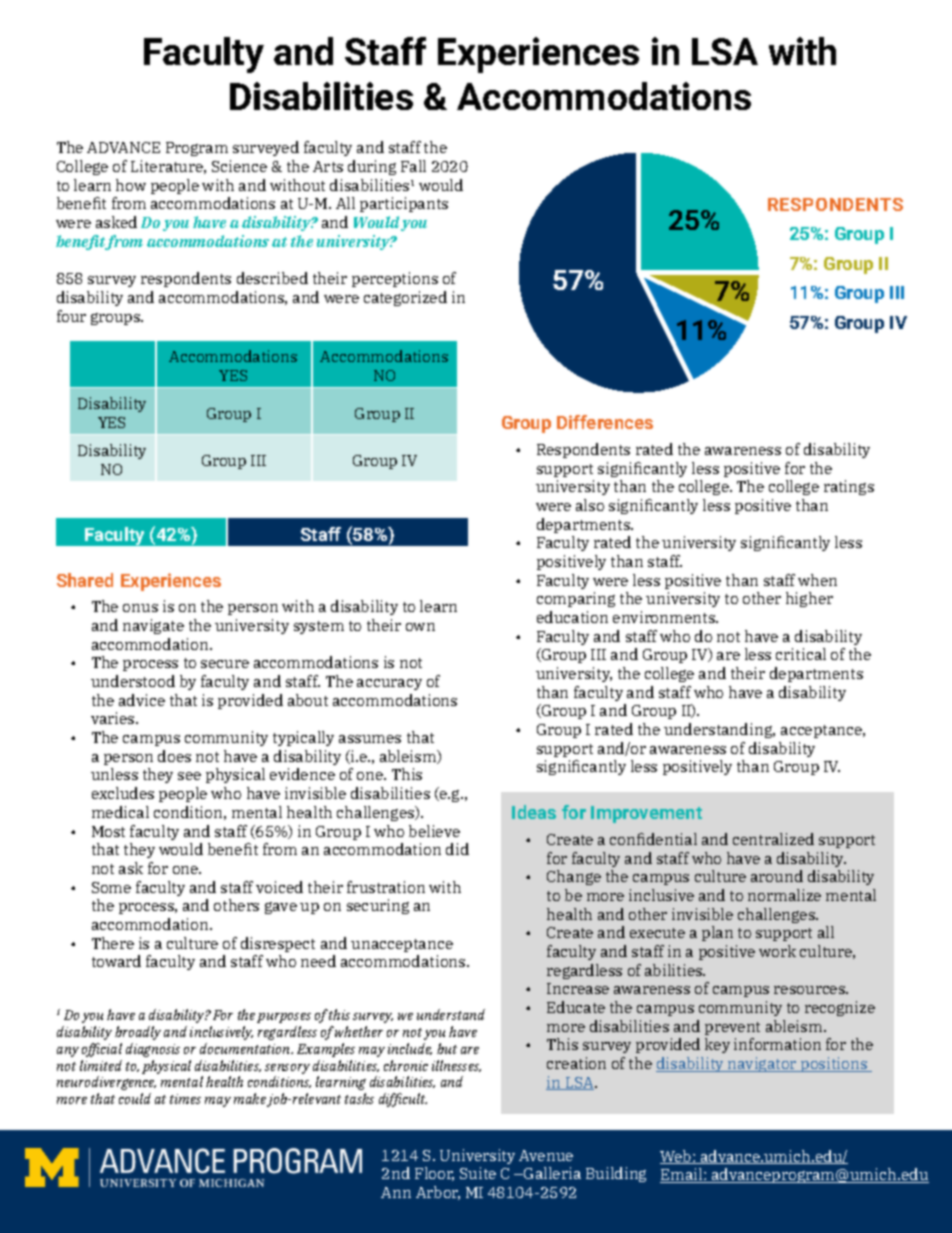  What do you see at coordinates (605, 422) in the screenshot?
I see `Differences` at bounding box center [605, 422].
